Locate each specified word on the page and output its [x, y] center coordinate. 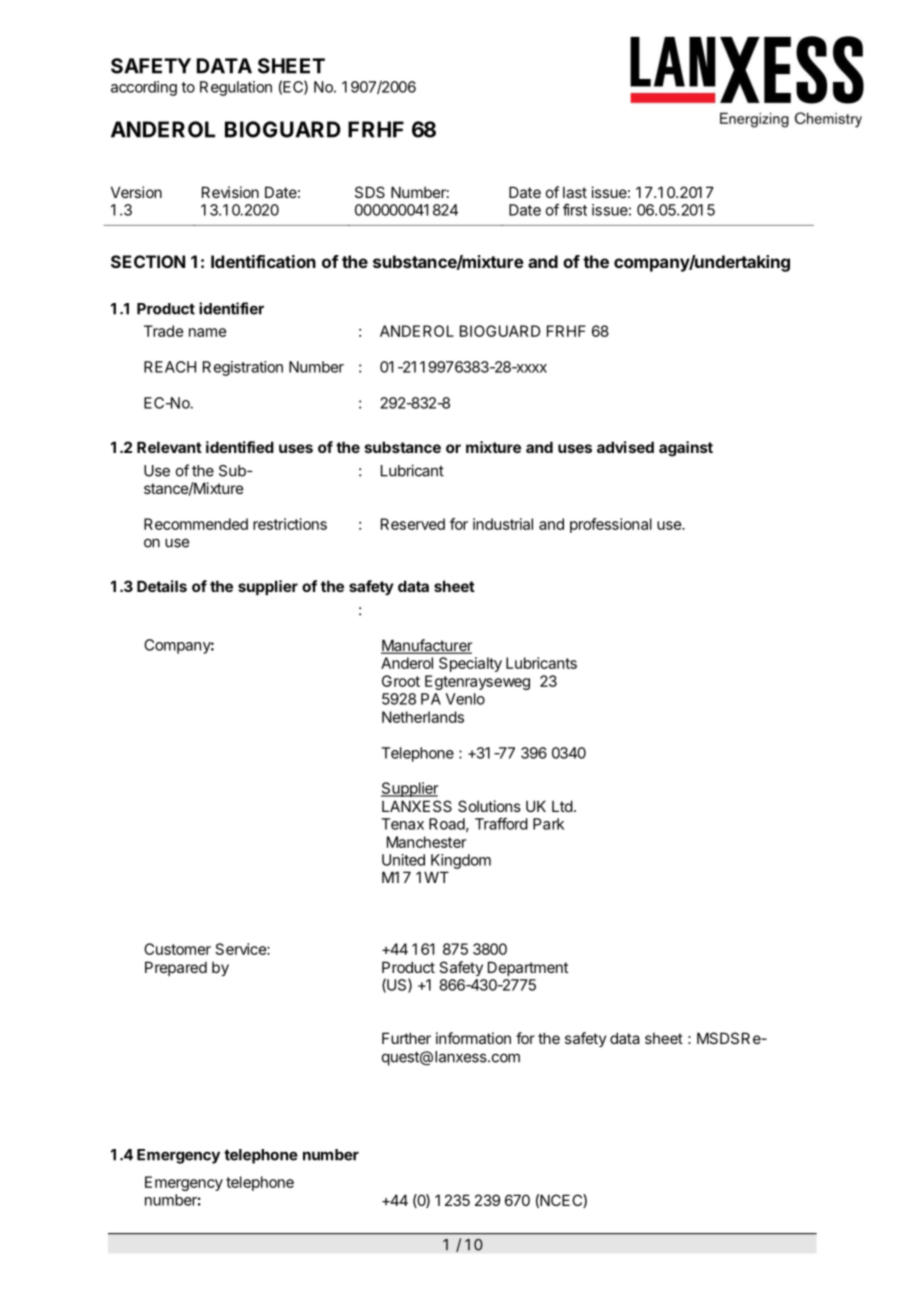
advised [625, 447]
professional [611, 525]
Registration [243, 368]
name [208, 332]
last [575, 192]
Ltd [562, 806]
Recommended [196, 524]
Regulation [236, 88]
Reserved [413, 524]
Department [528, 968]
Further [406, 1038]
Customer [177, 949]
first [575, 210]
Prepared [176, 968]
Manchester [426, 842]
